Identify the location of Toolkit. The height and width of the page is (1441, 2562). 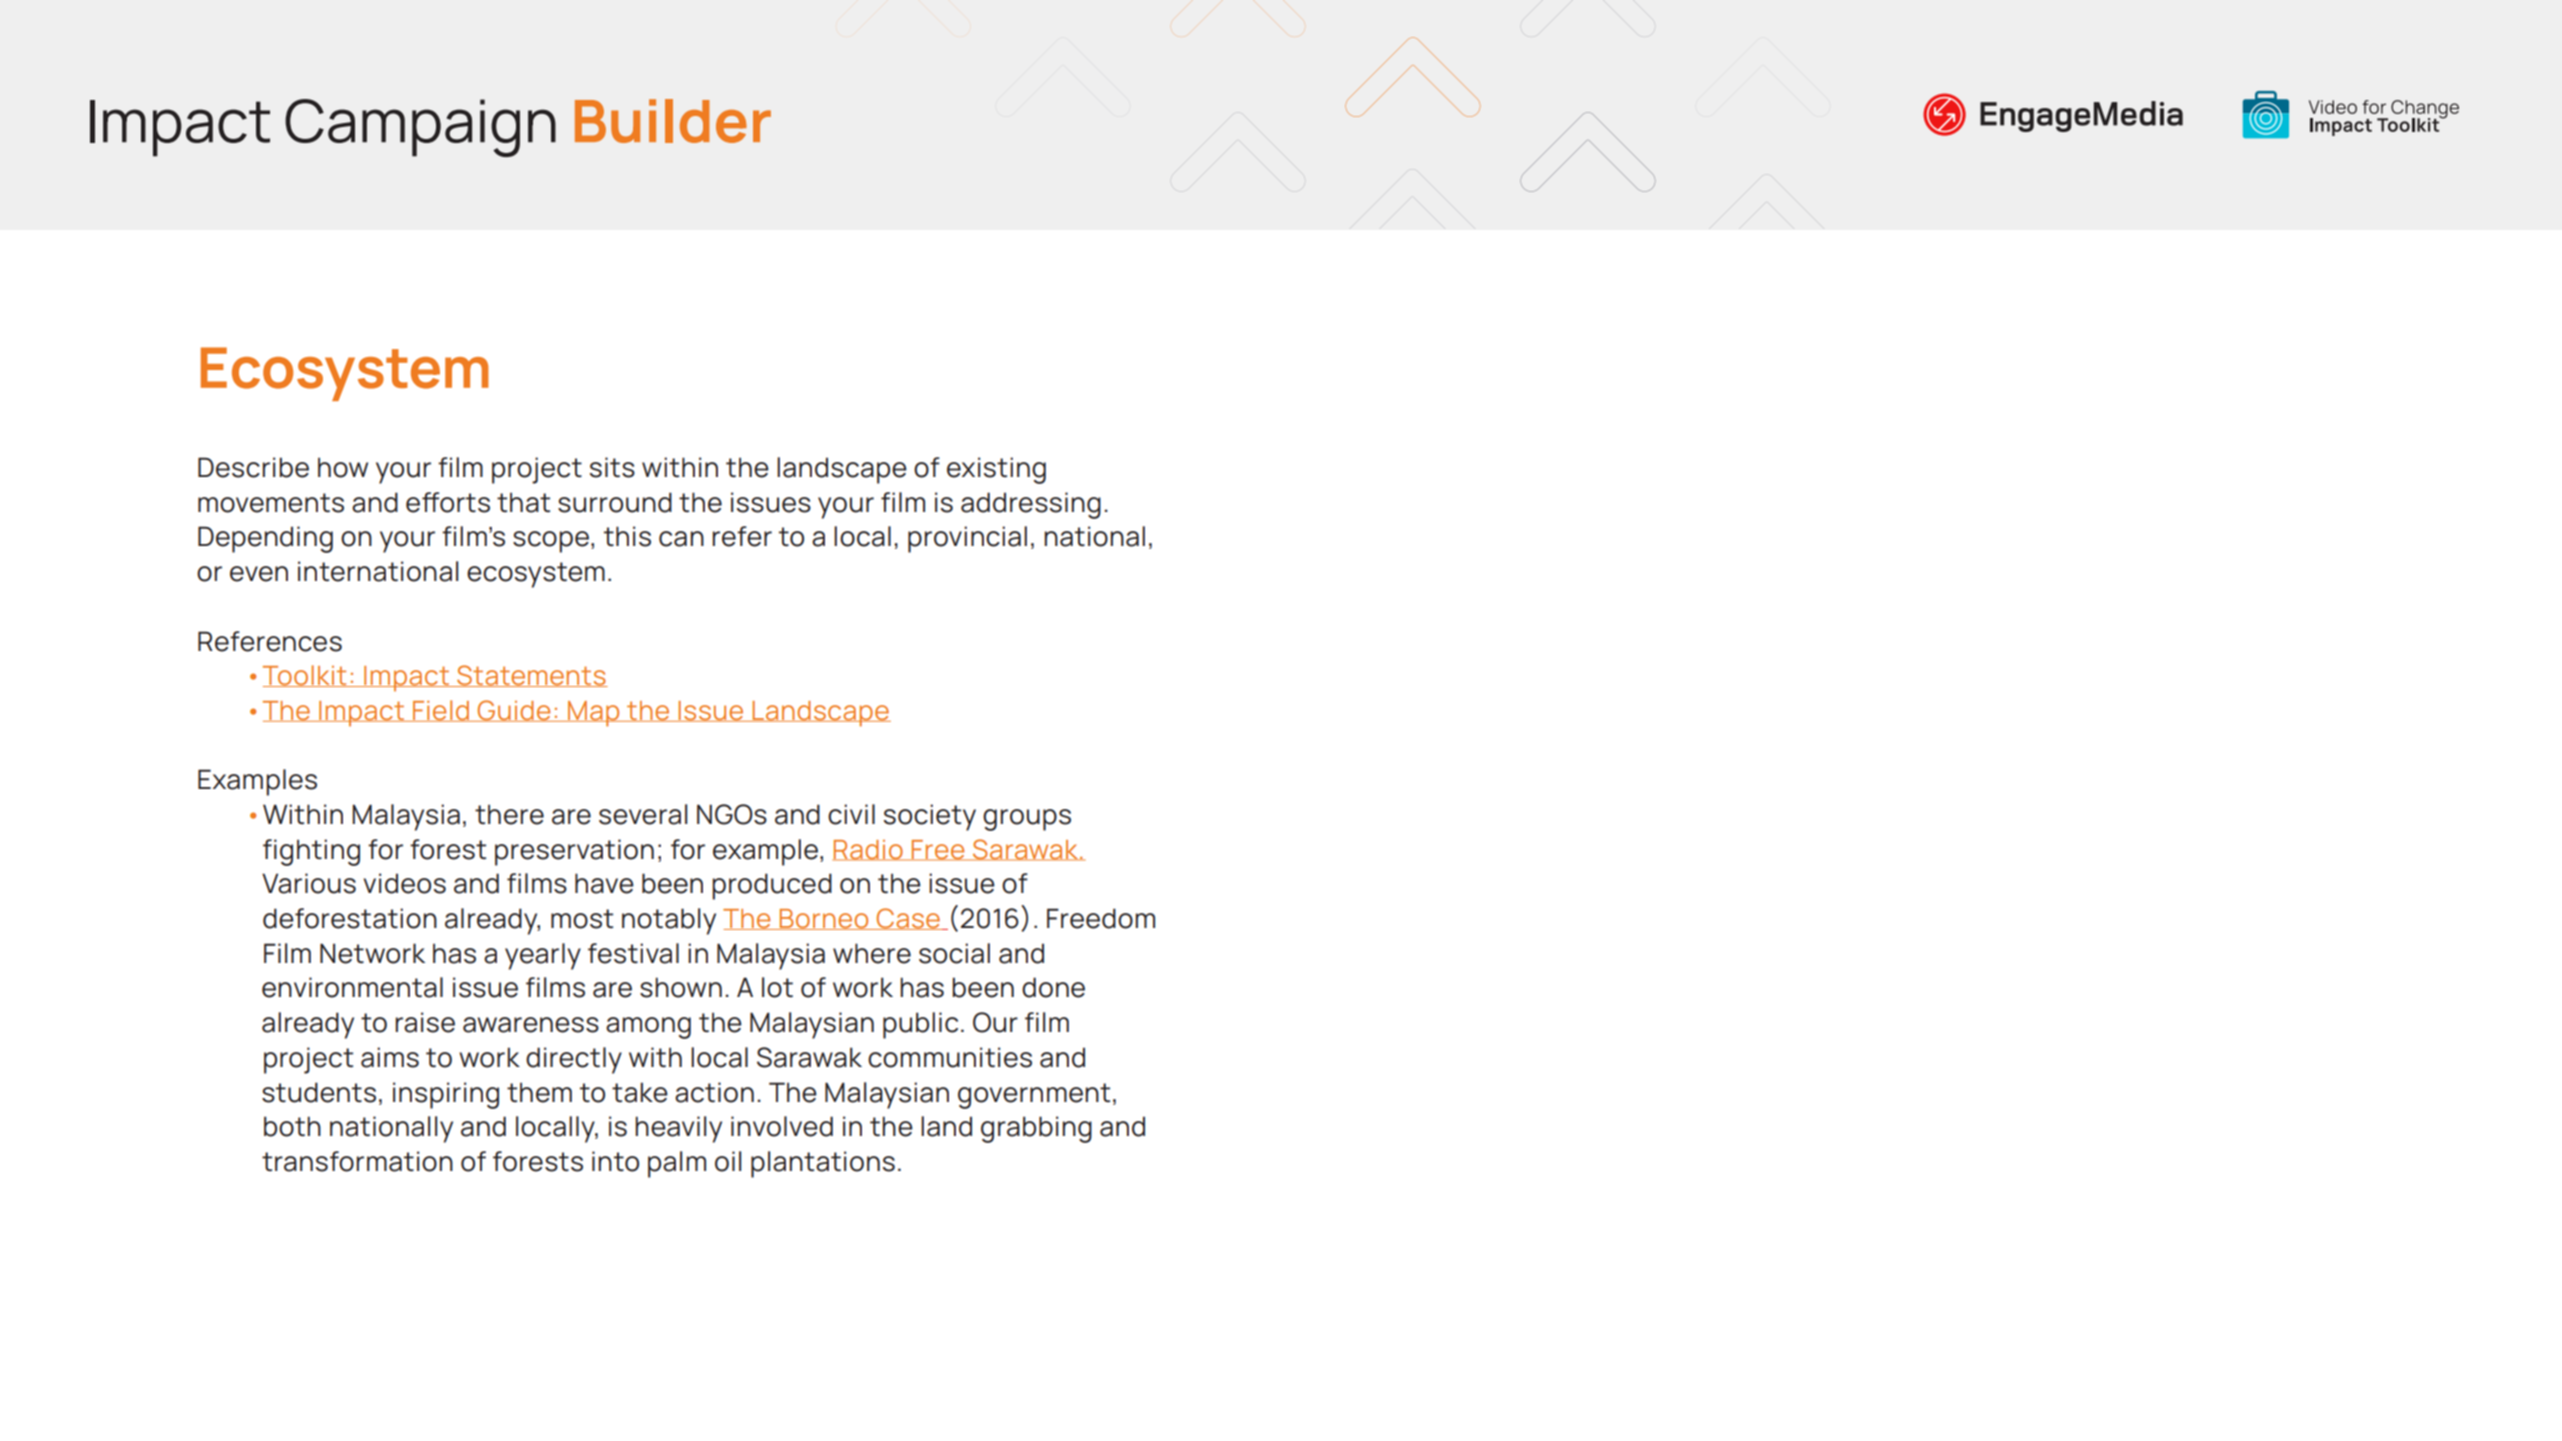
(306, 676).
